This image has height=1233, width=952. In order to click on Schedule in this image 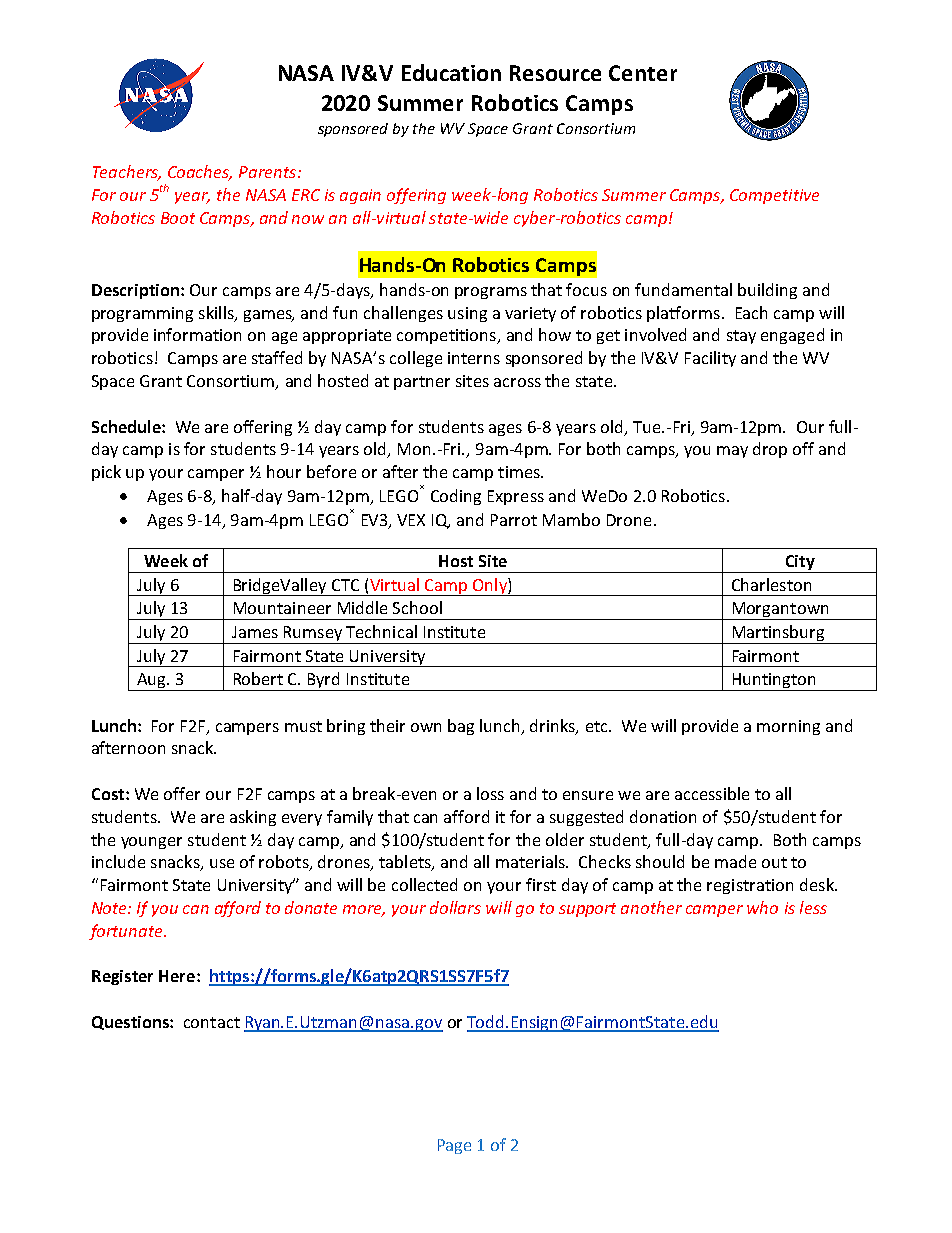, I will do `click(127, 426)`.
